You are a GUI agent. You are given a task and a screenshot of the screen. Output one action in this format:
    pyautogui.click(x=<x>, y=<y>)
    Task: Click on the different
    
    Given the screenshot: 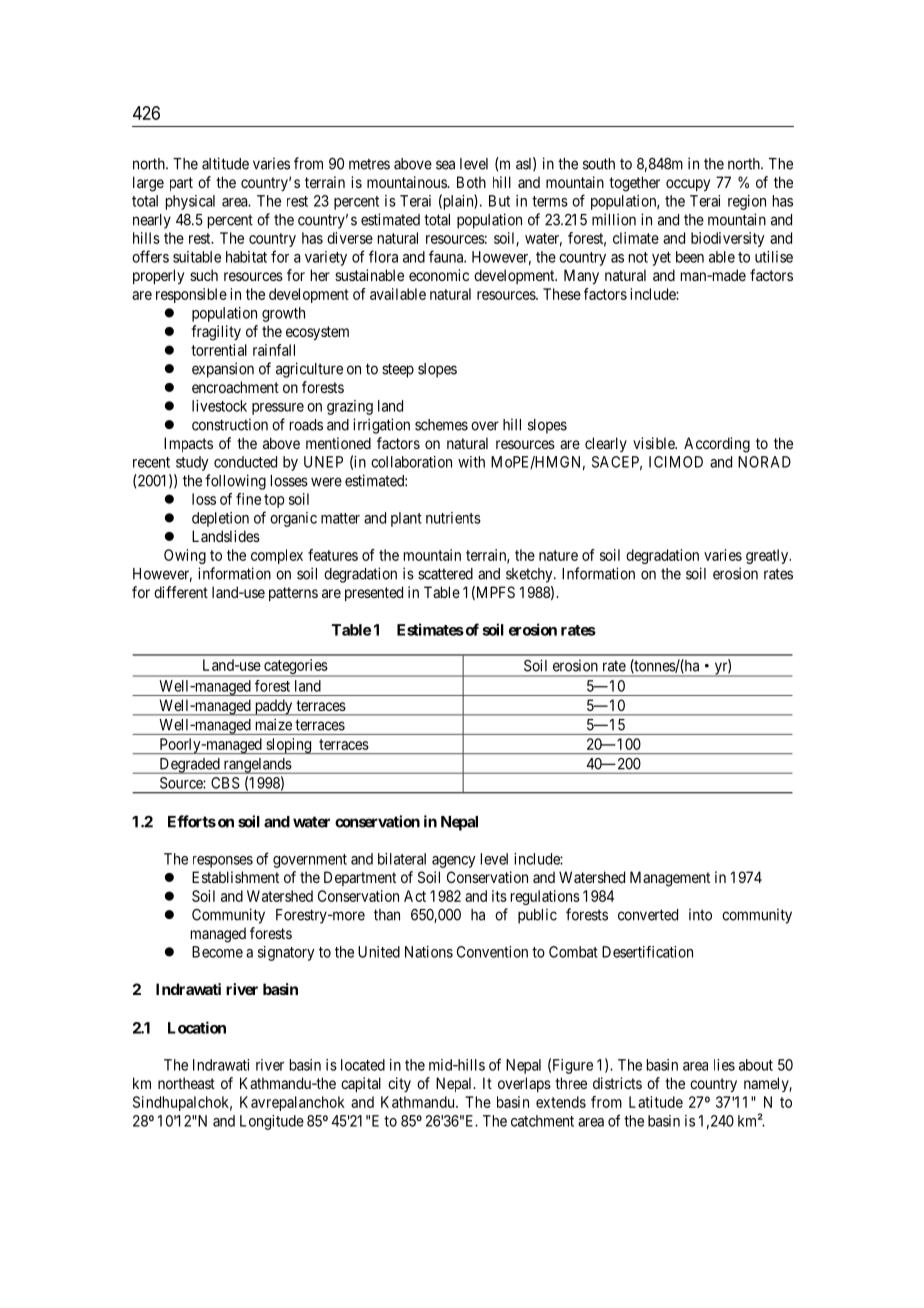 What is the action you would take?
    pyautogui.click(x=181, y=592)
